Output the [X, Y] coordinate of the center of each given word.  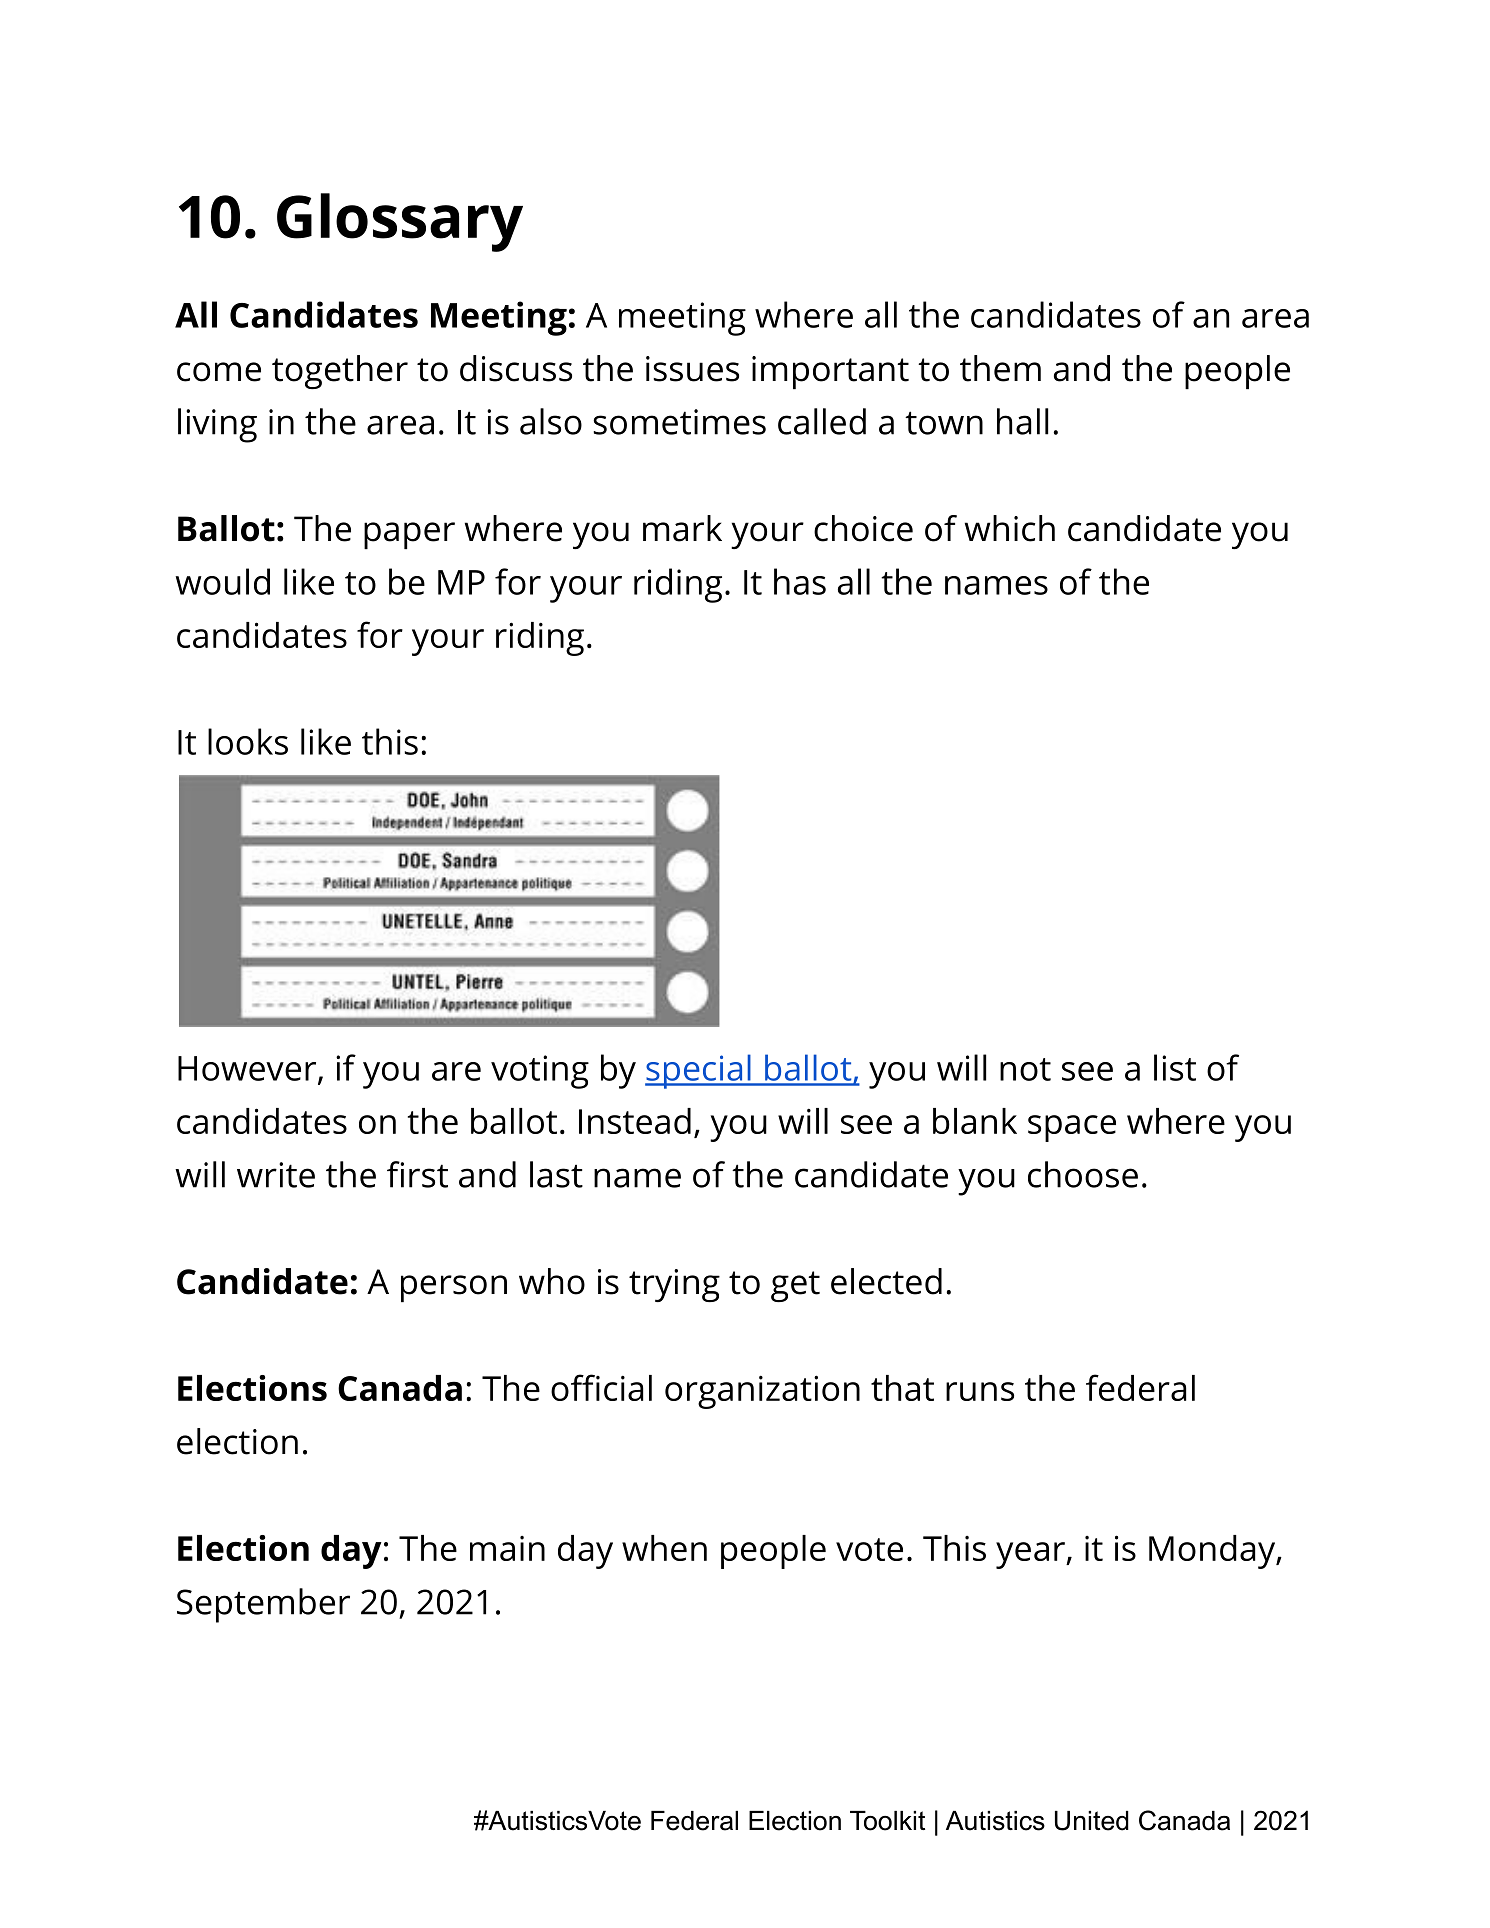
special [699, 1071]
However [248, 1069]
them [1000, 368]
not [1025, 1069]
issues [692, 369]
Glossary [400, 222]
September [263, 1605]
